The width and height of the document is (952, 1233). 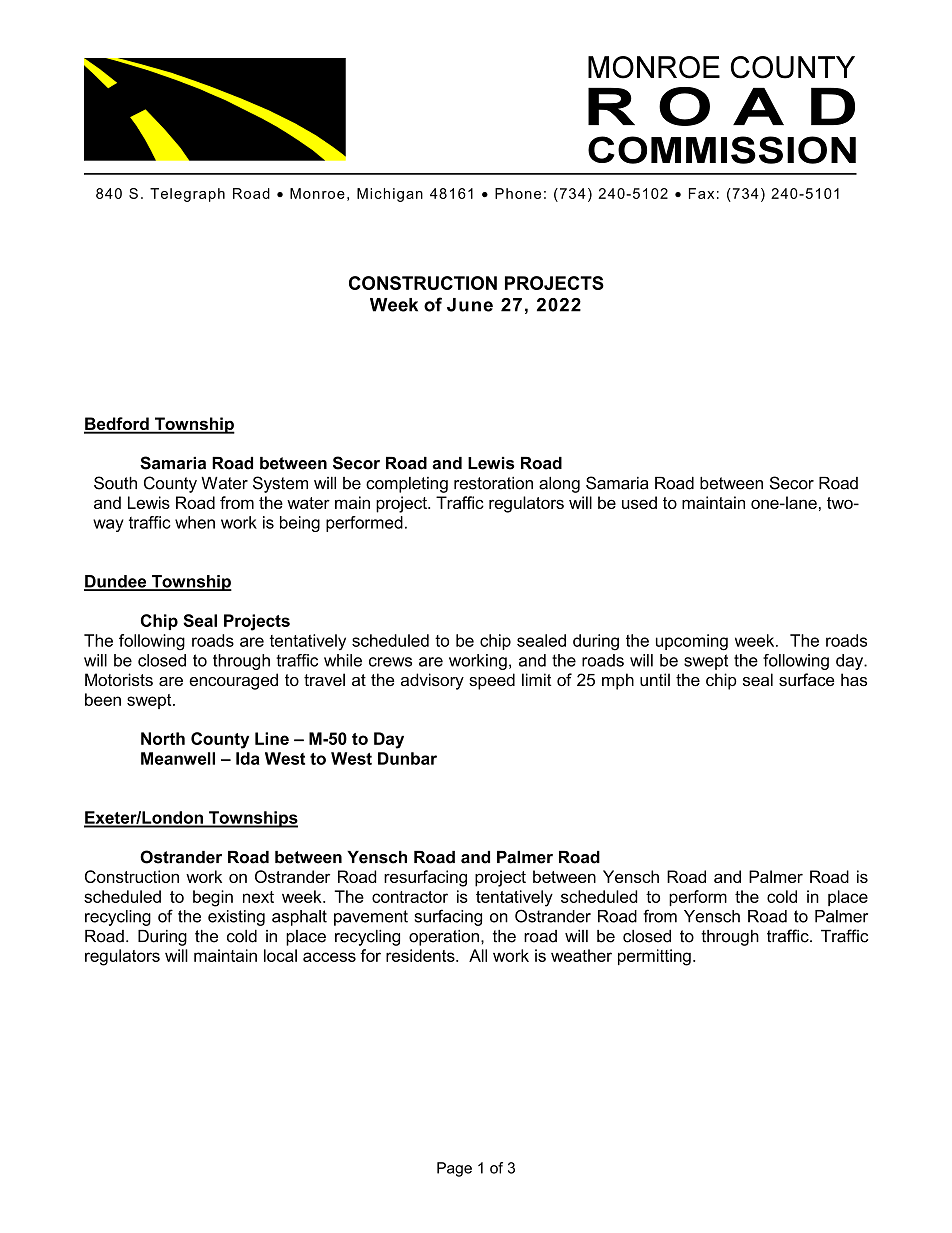 I want to click on Phone, so click(x=518, y=193).
